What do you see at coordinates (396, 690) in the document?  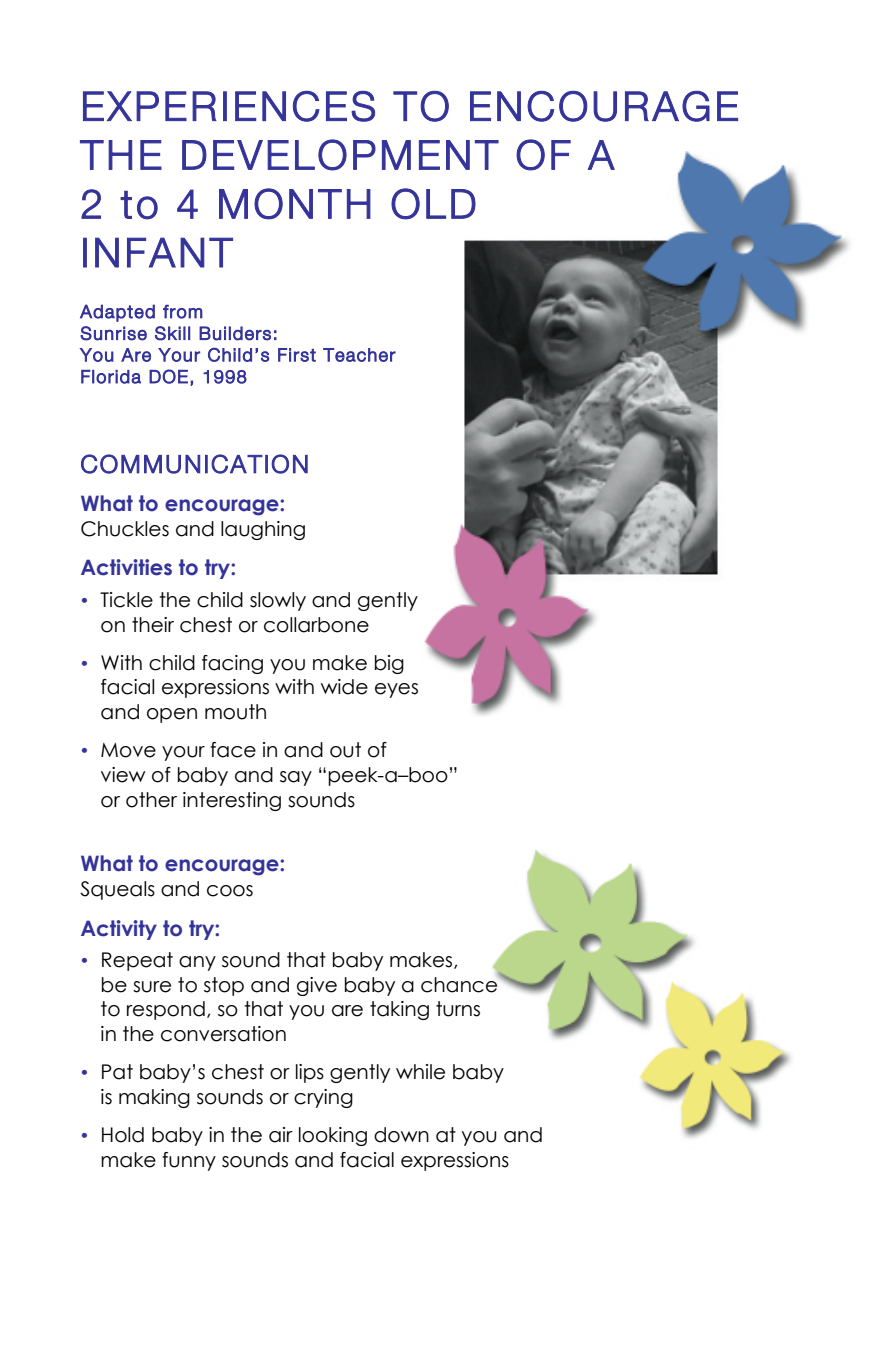 I see `eyes` at bounding box center [396, 690].
